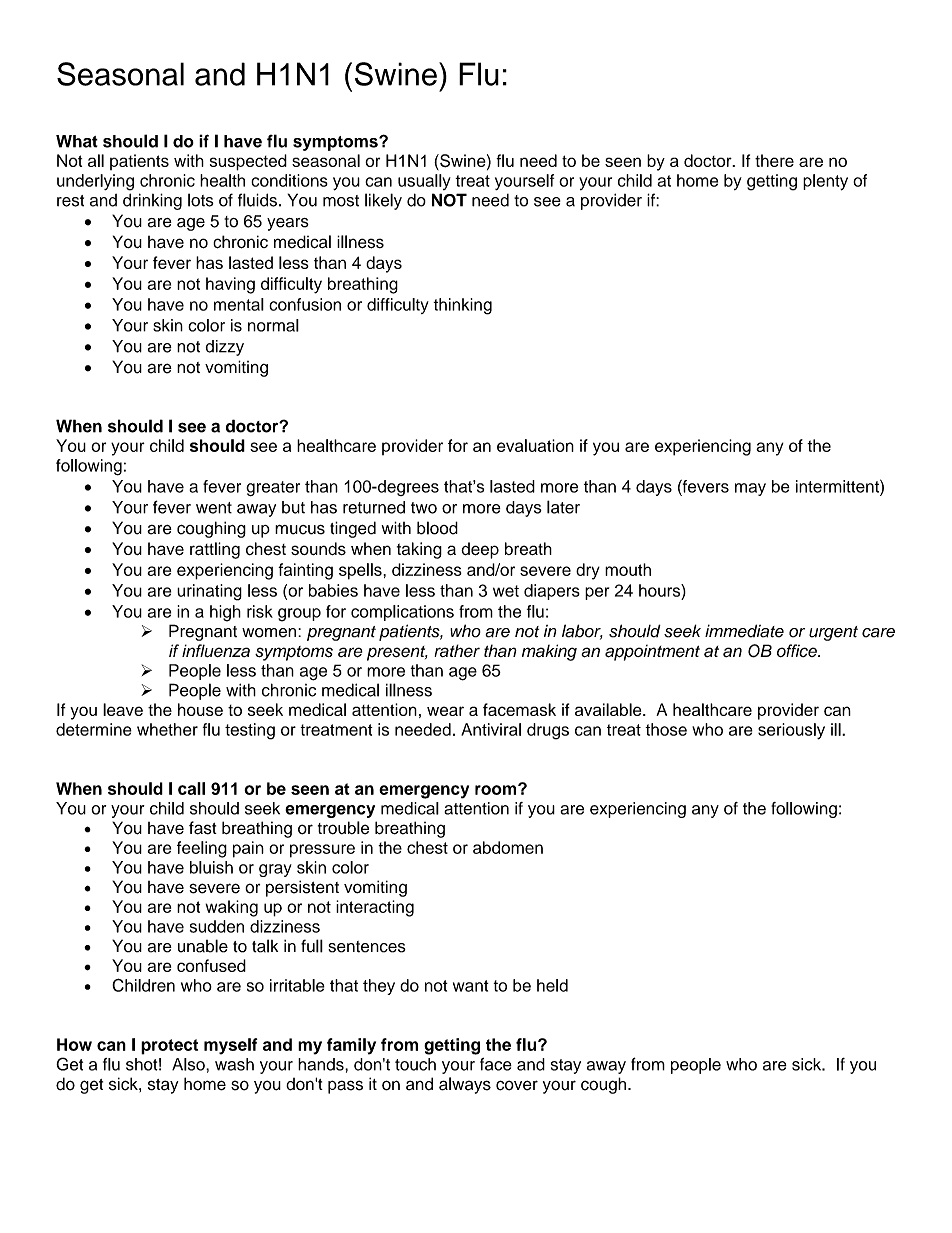 The width and height of the image is (952, 1233). Describe the element at coordinates (552, 985) in the image. I see `held` at that location.
